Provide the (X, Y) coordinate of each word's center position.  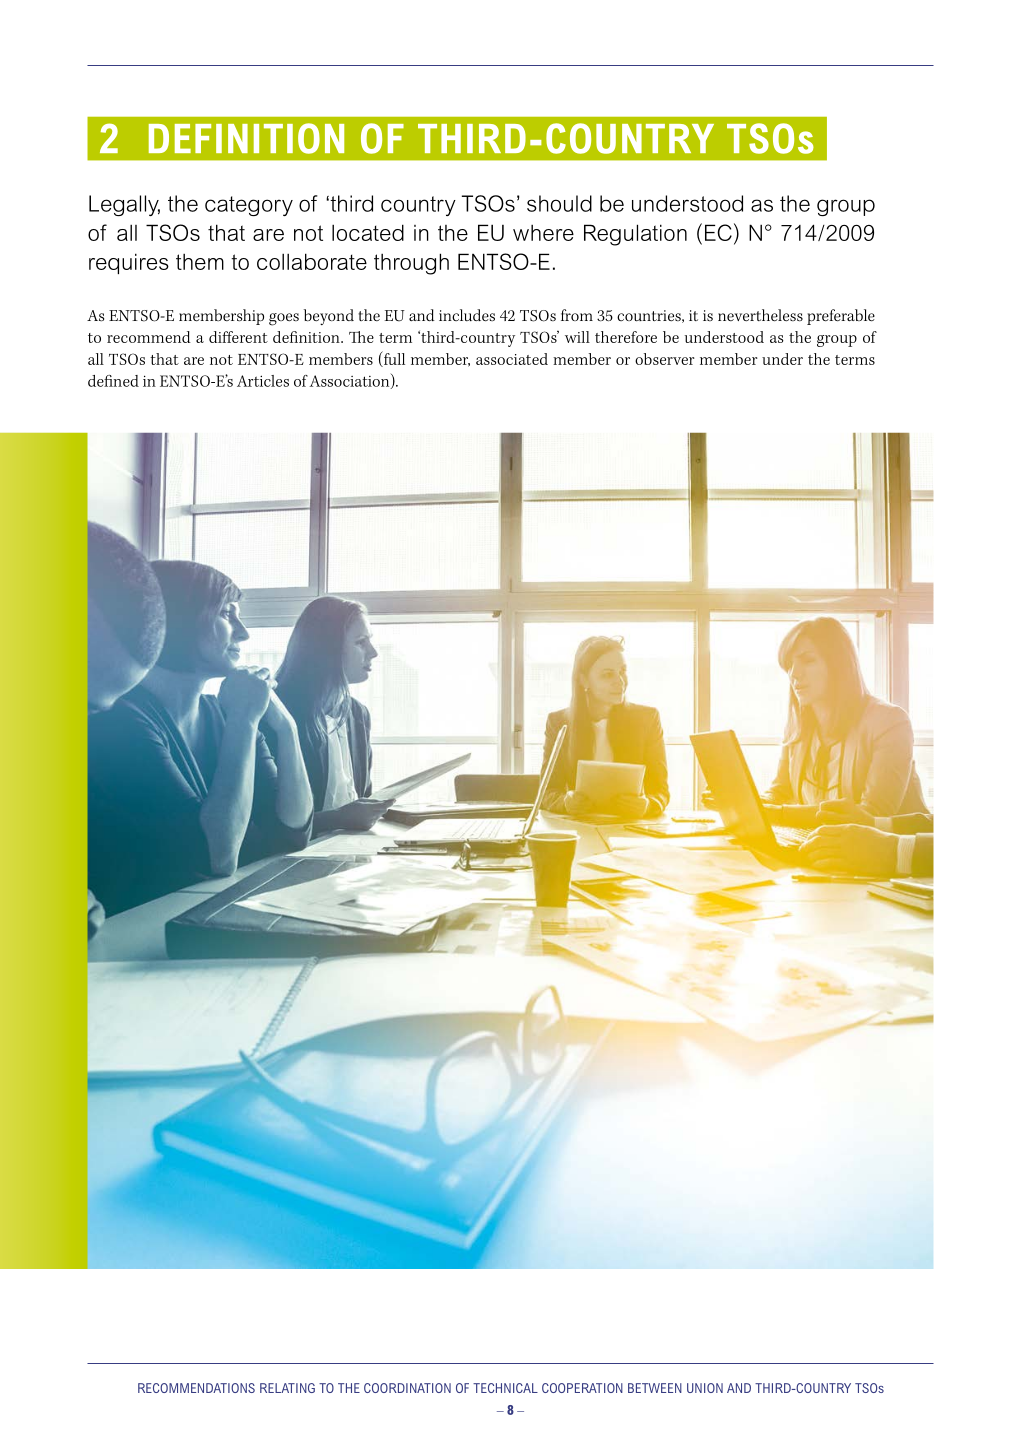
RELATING (287, 1388)
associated (512, 359)
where (543, 233)
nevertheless (760, 315)
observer (665, 359)
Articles (263, 381)
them (200, 262)
